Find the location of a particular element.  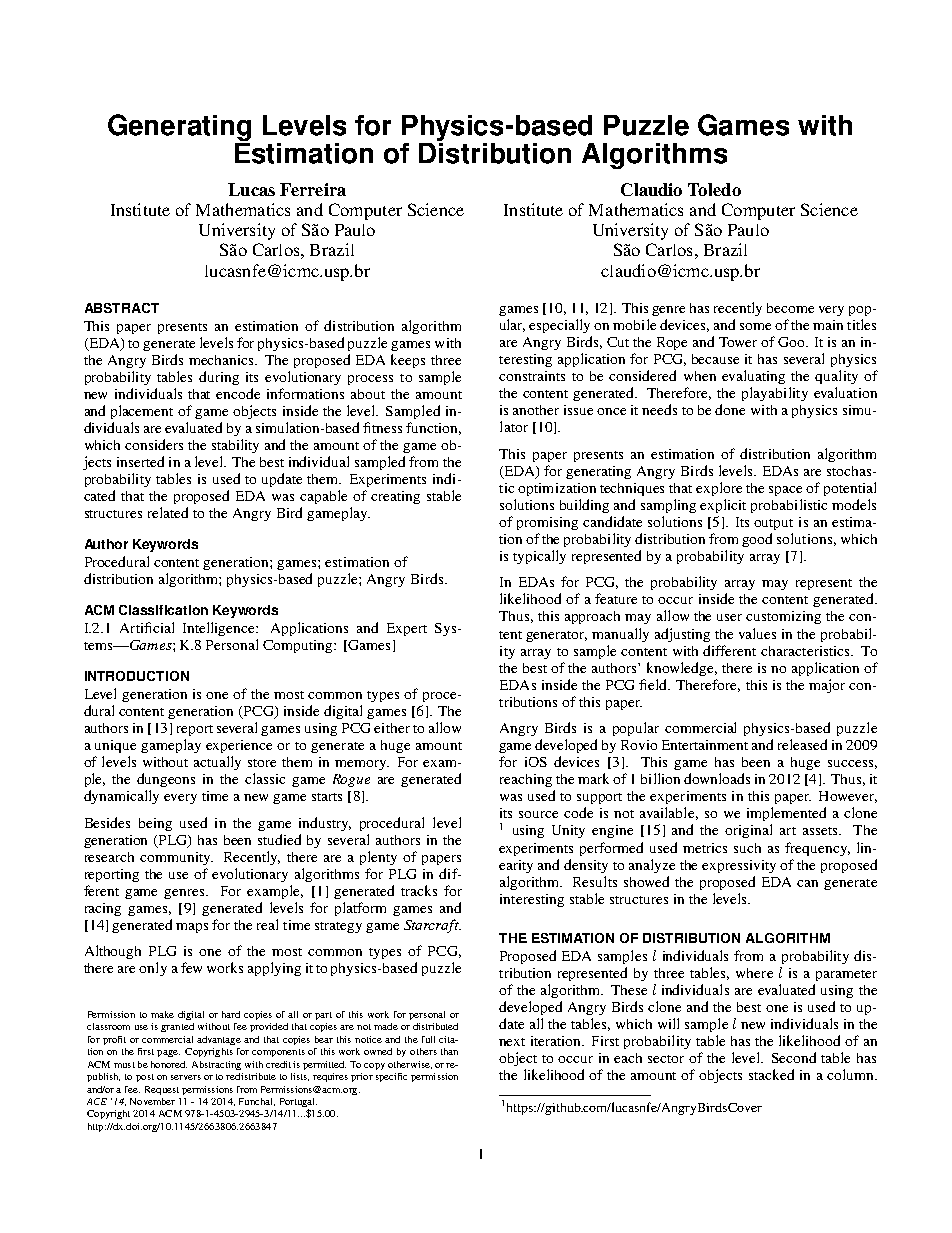

being is located at coordinates (155, 824).
